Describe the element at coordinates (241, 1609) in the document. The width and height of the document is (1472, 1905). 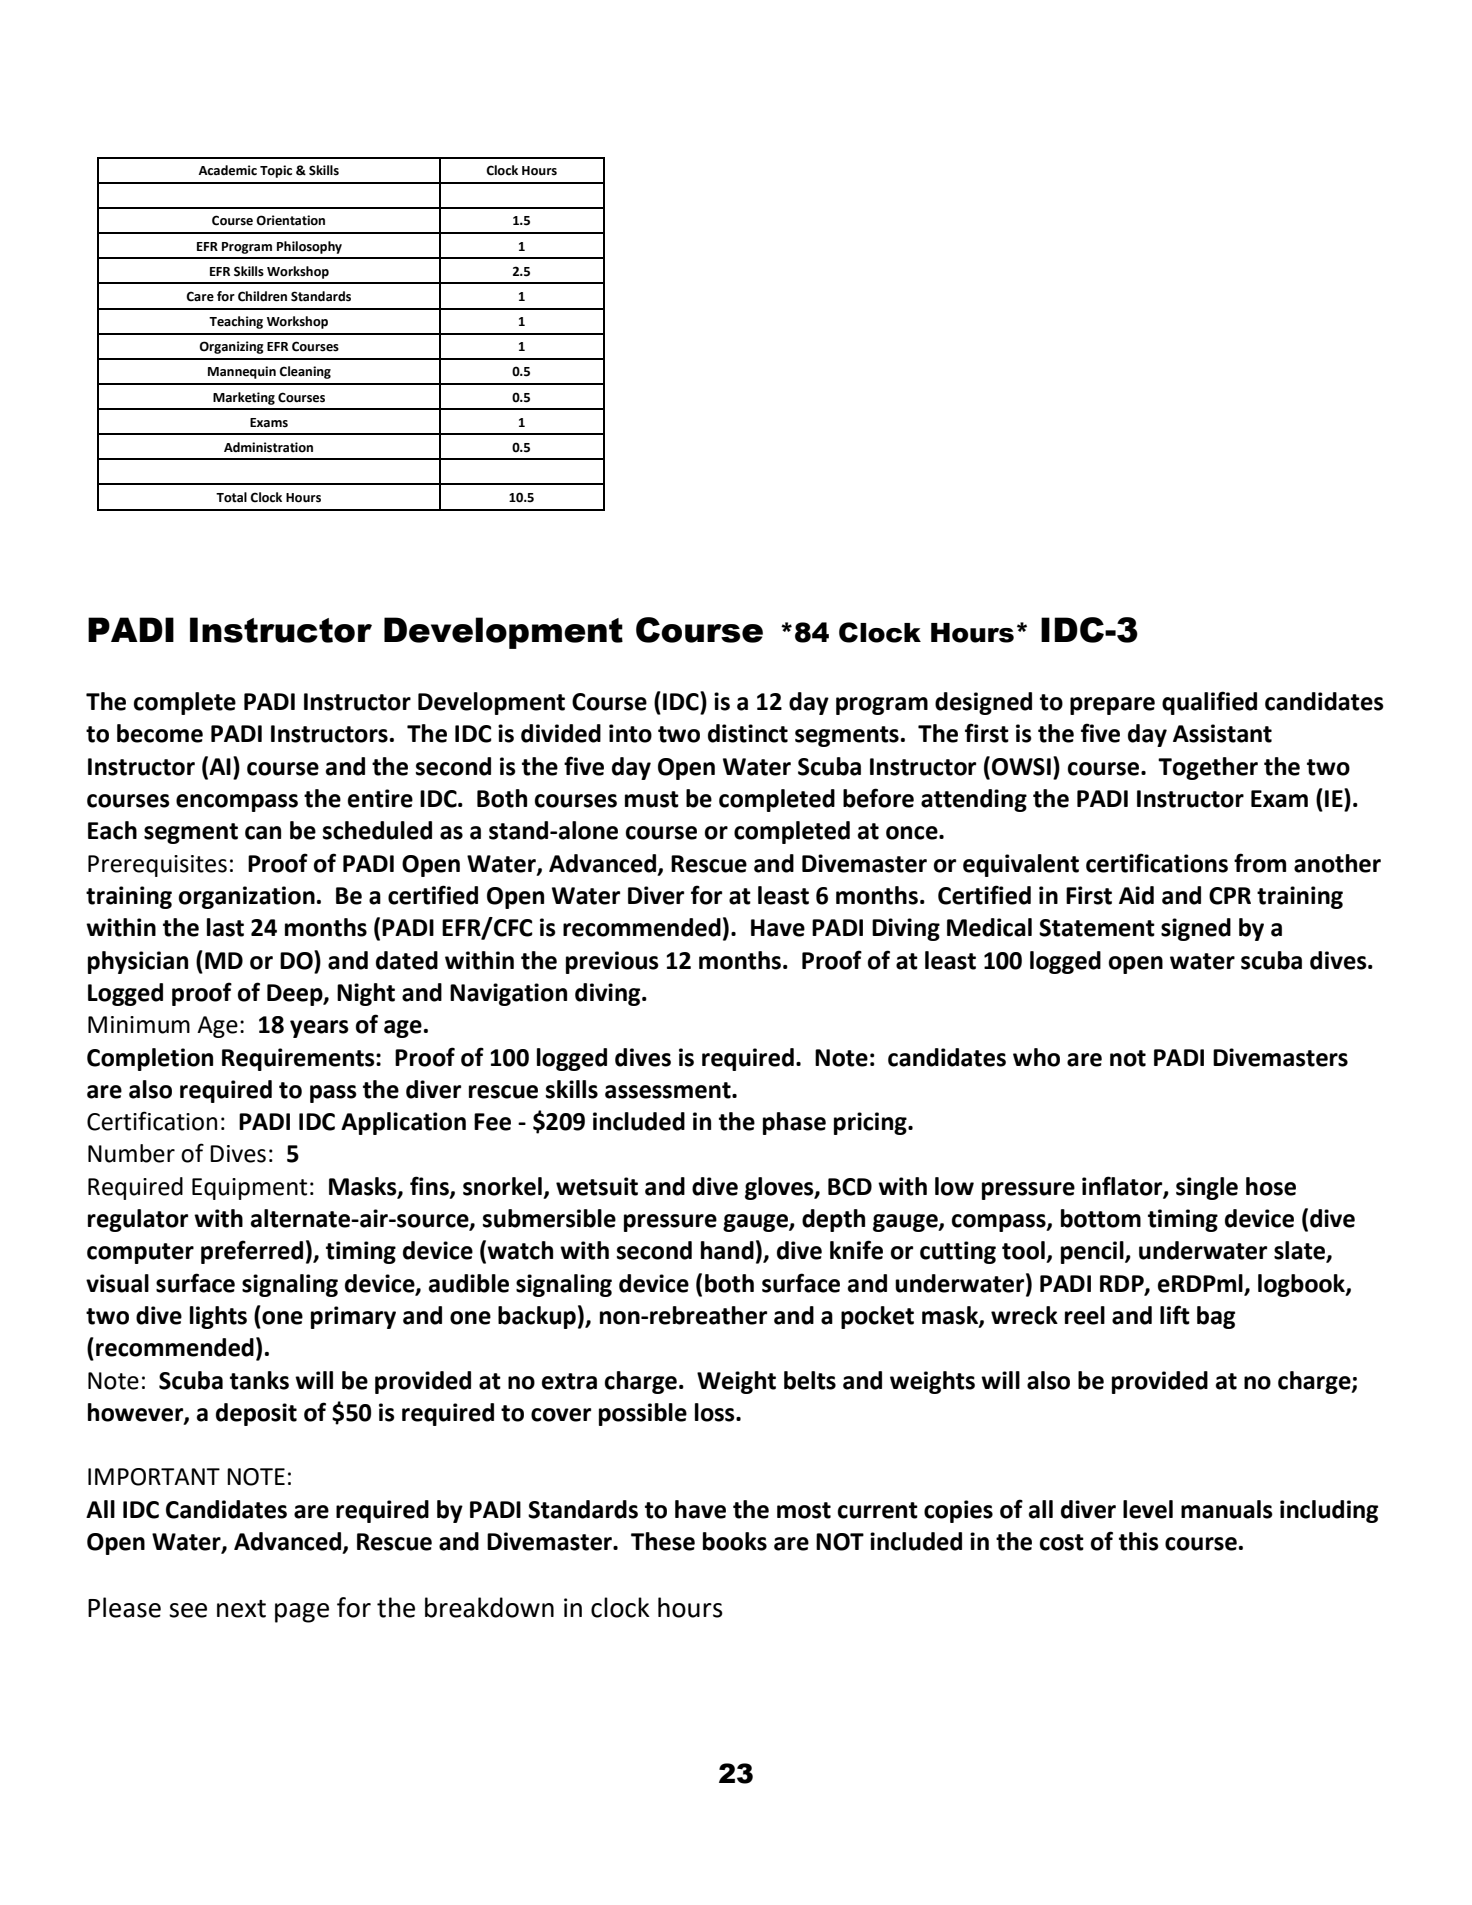
I see `next` at that location.
